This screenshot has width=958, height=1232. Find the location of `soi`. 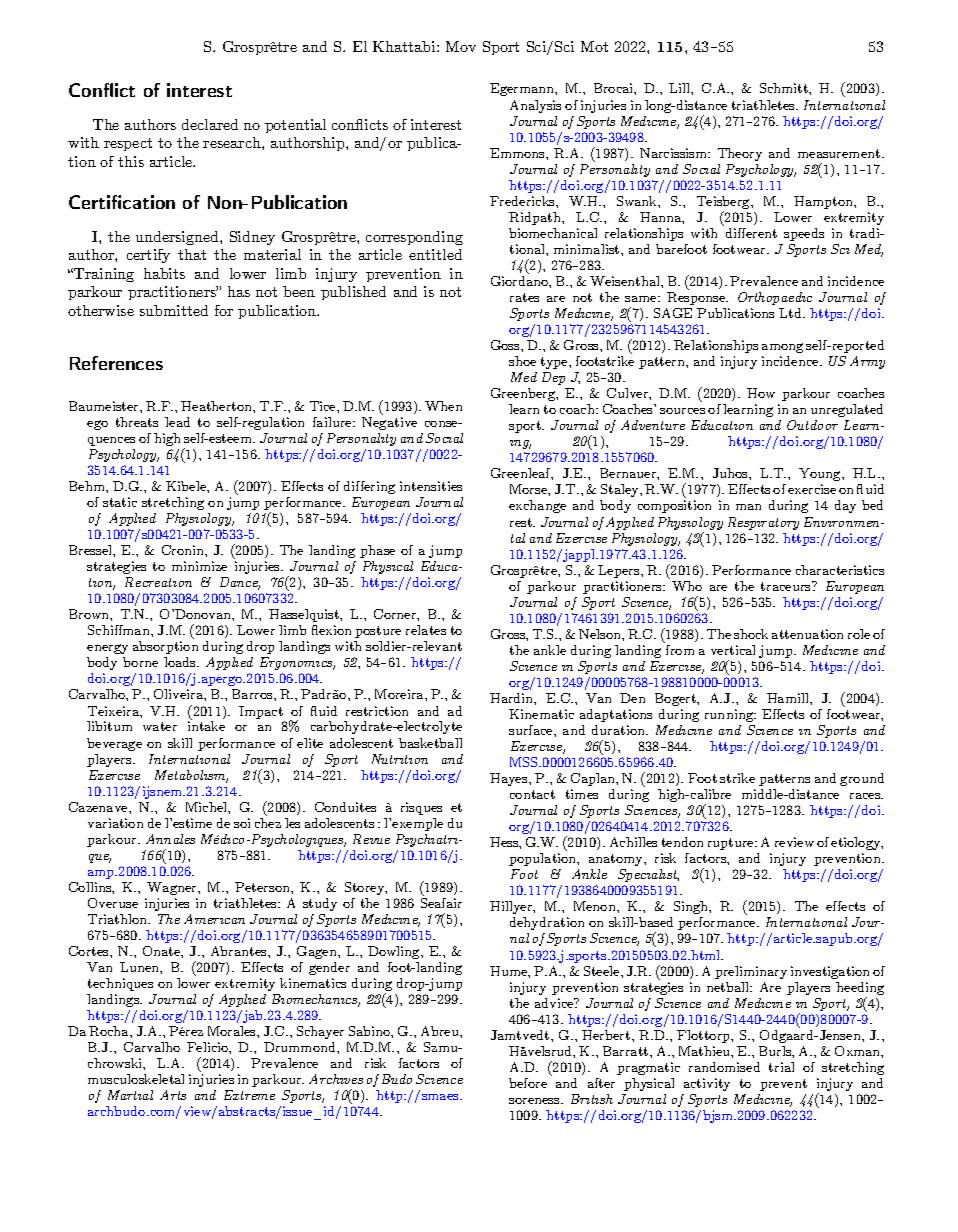

soi is located at coordinates (242, 823).
